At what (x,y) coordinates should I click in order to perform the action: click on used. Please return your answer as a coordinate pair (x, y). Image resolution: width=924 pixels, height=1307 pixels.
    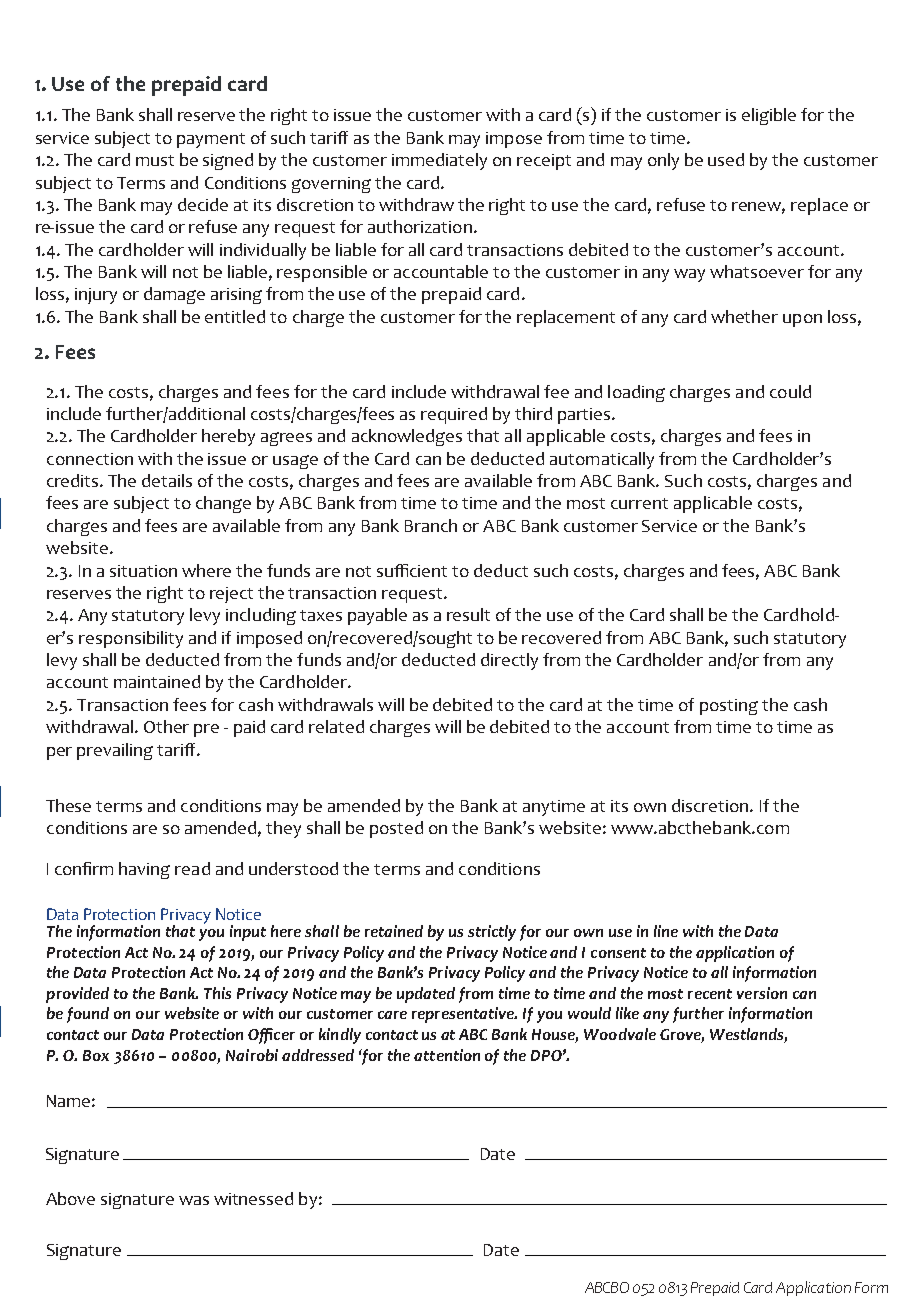
    Looking at the image, I should click on (726, 159).
